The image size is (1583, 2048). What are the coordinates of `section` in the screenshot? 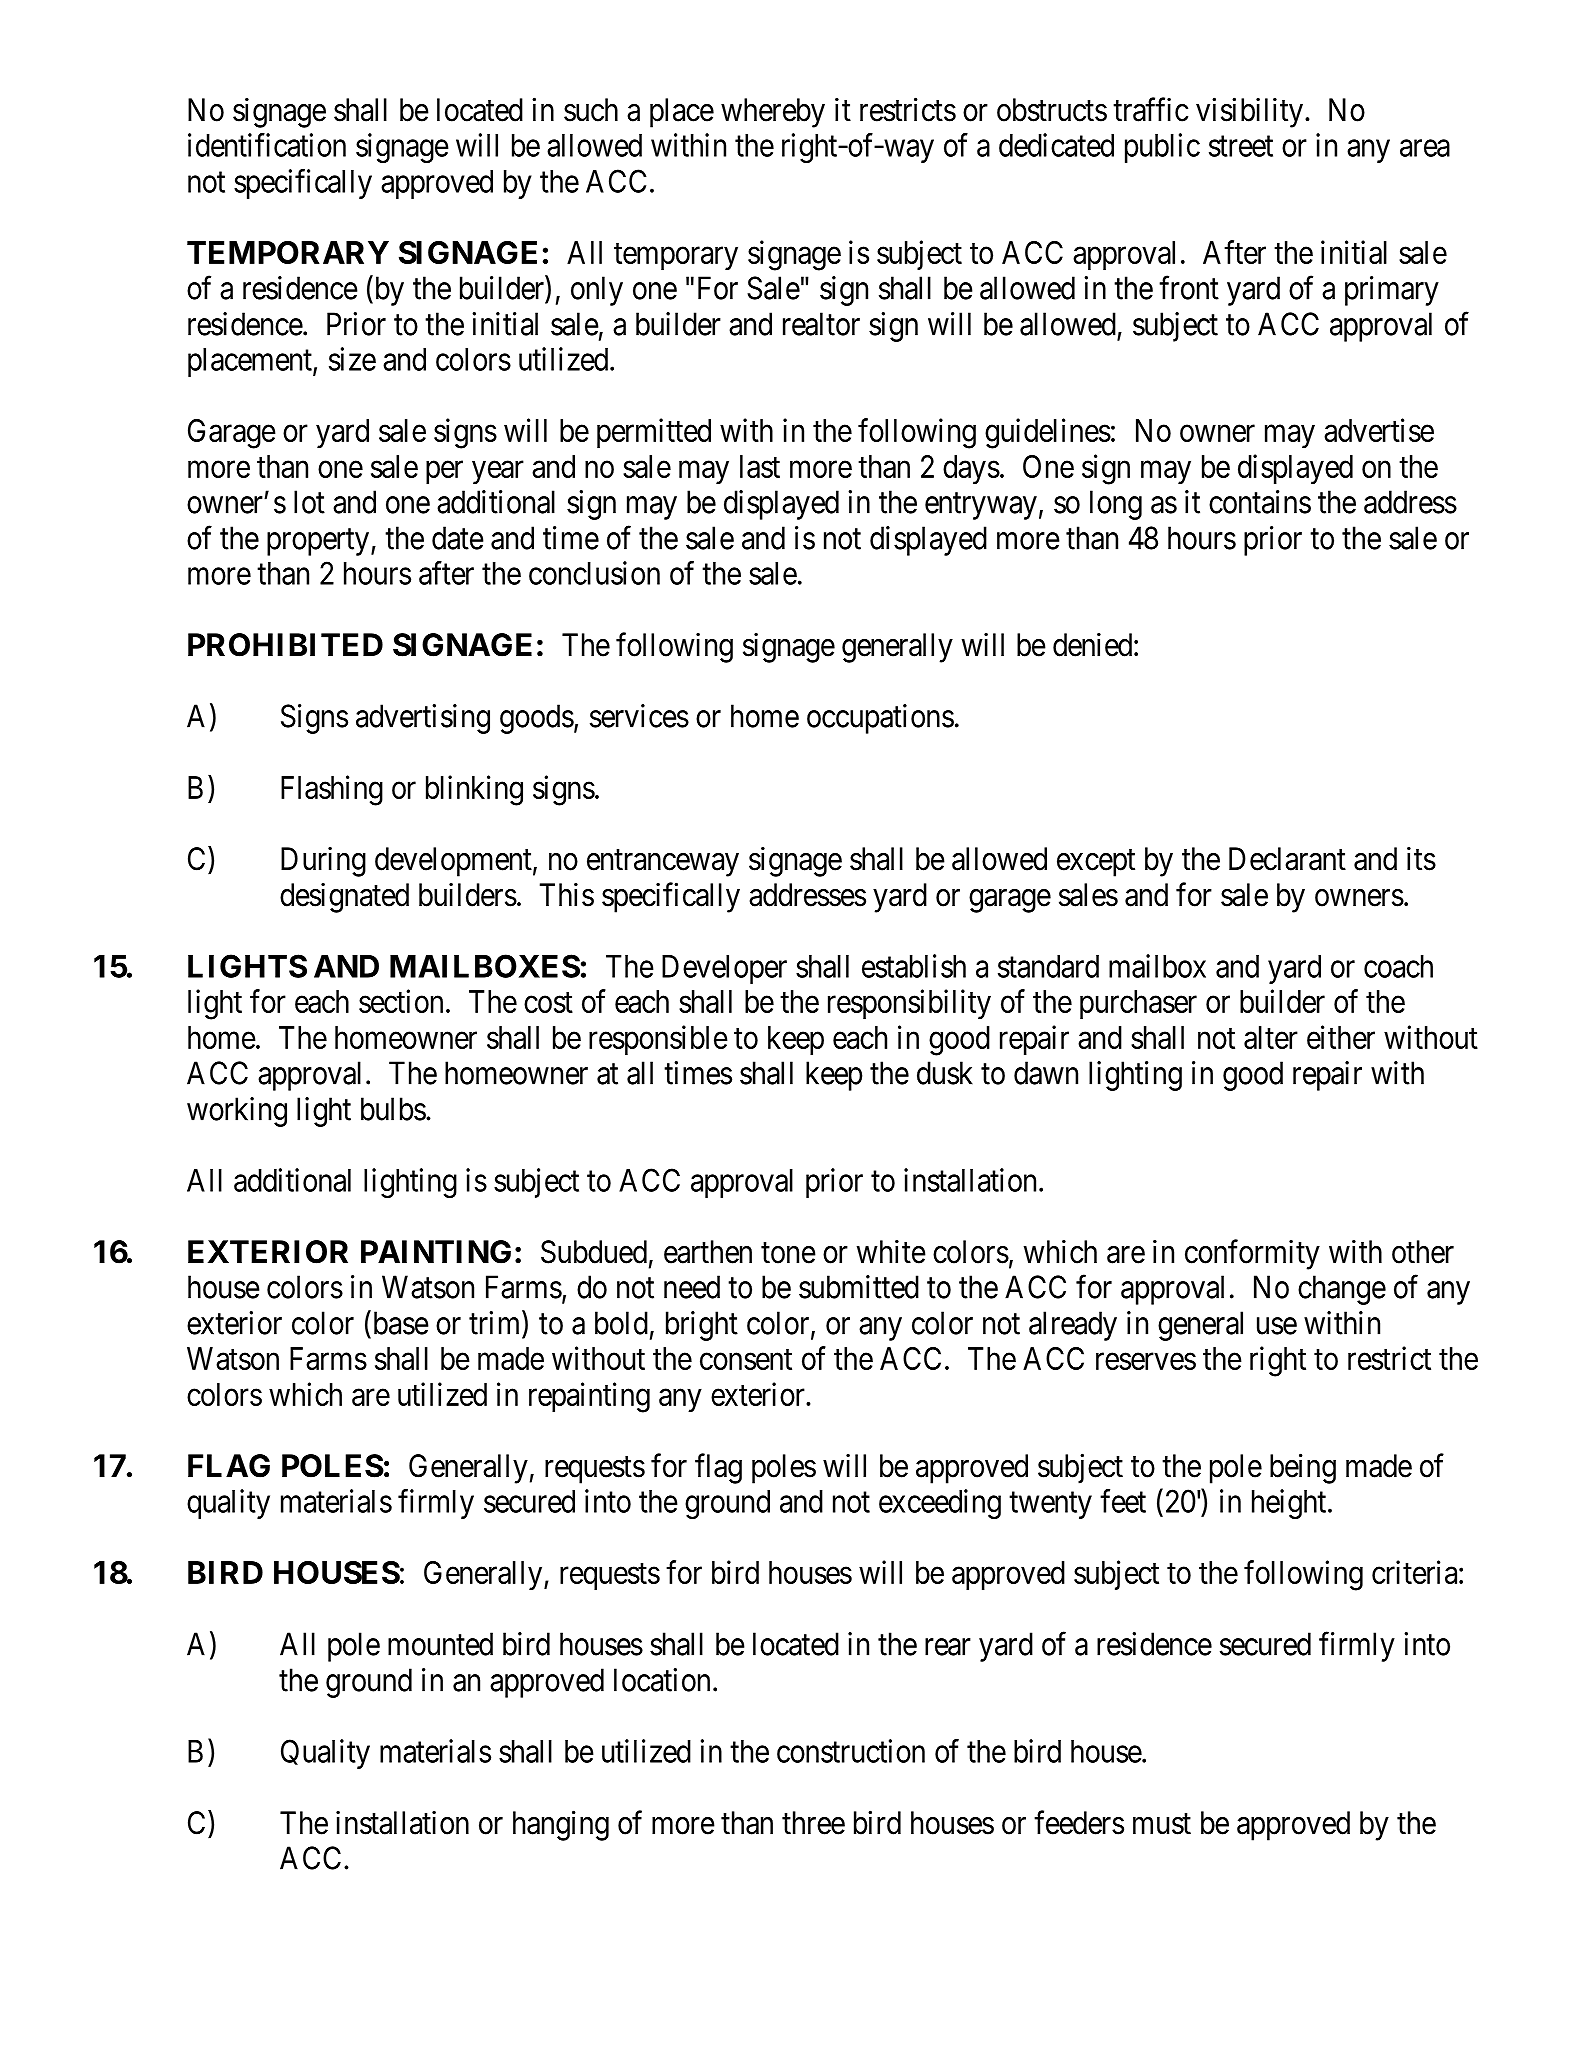 It's located at (401, 1001).
